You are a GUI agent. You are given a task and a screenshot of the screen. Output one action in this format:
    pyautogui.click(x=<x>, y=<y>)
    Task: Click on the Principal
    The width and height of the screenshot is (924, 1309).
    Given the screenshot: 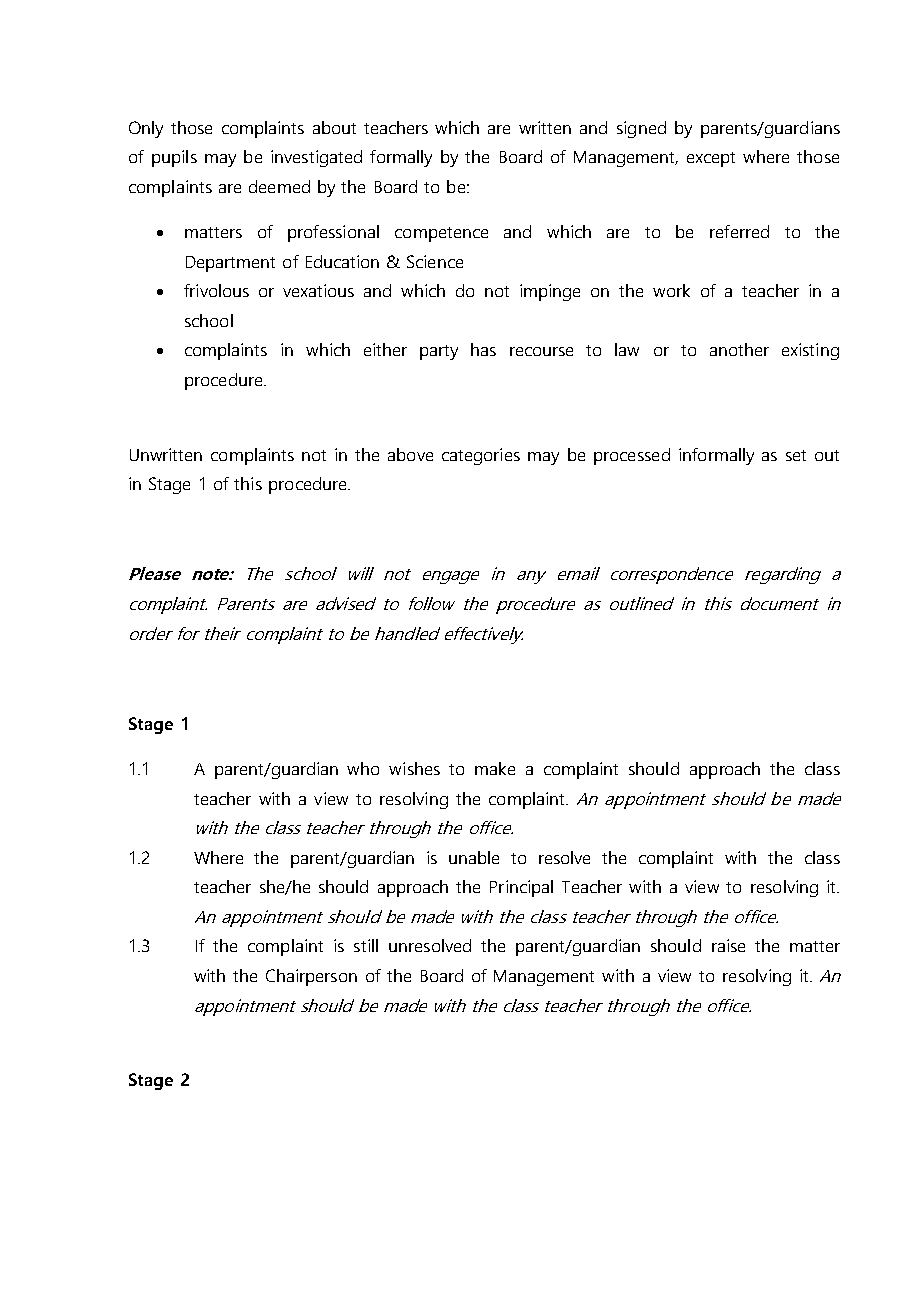 What is the action you would take?
    pyautogui.click(x=521, y=888)
